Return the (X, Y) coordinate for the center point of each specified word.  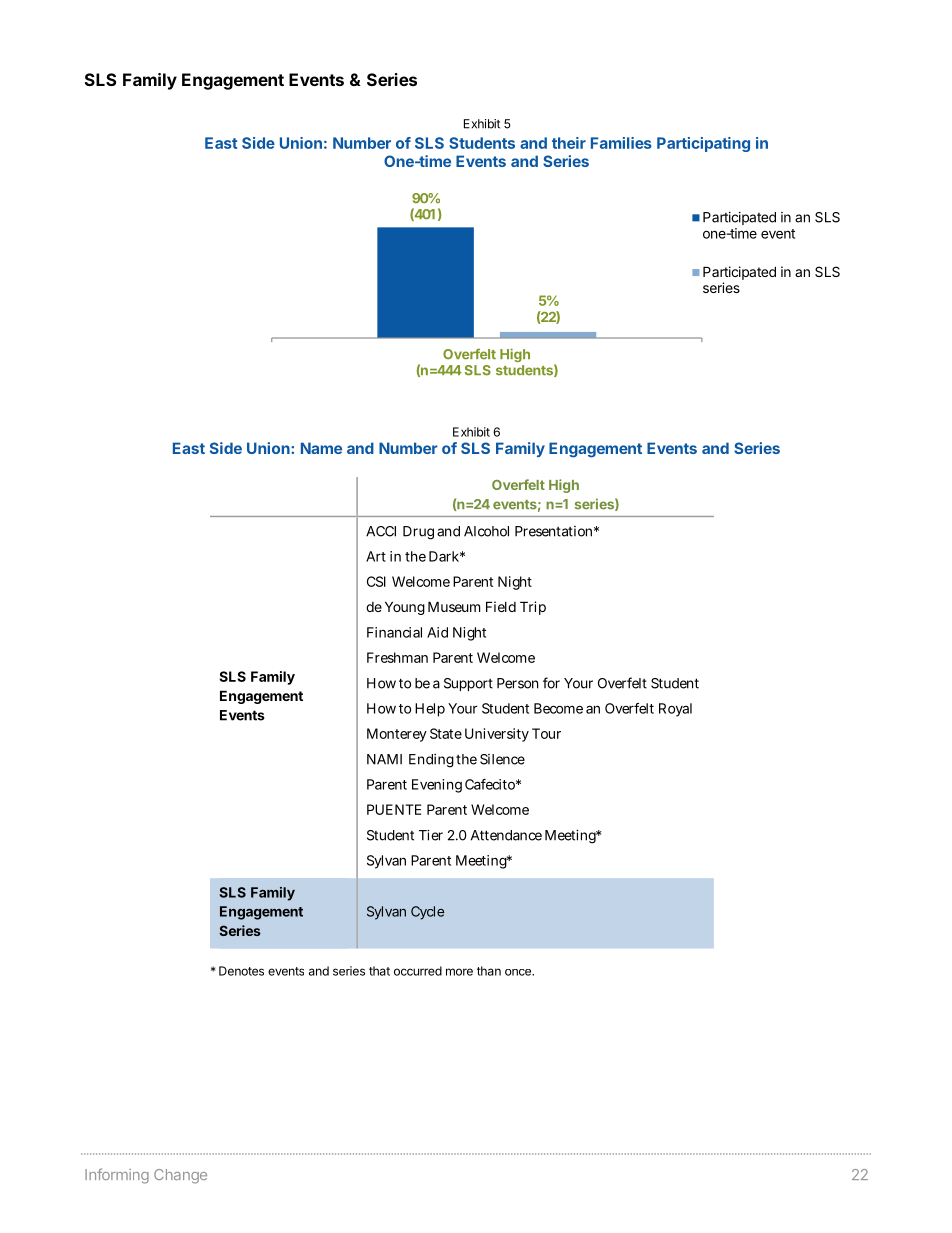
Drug (418, 533)
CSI (376, 581)
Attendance (506, 835)
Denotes (241, 971)
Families (621, 143)
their (569, 143)
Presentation (555, 531)
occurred (418, 971)
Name (321, 448)
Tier (431, 835)
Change (180, 1176)
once (519, 972)
